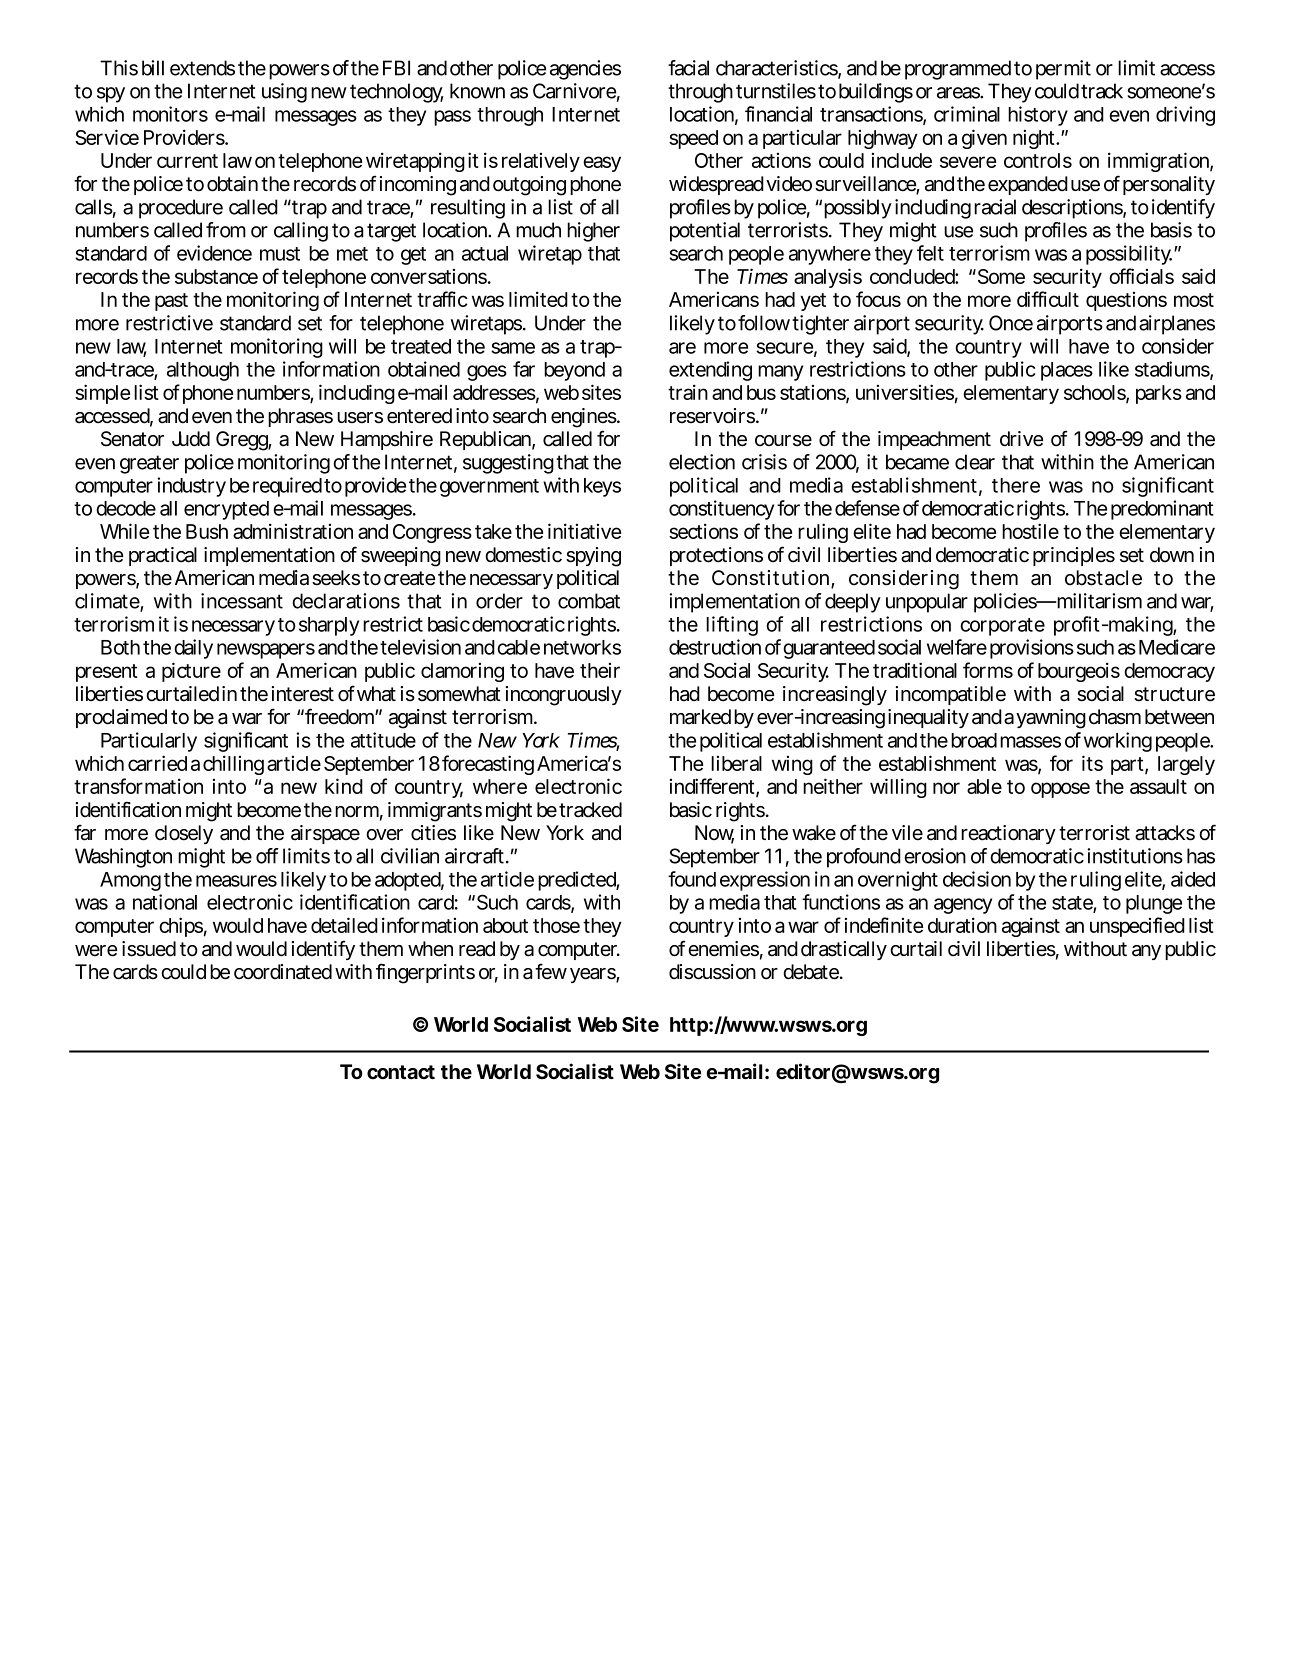  I want to click on drive, so click(1021, 439).
